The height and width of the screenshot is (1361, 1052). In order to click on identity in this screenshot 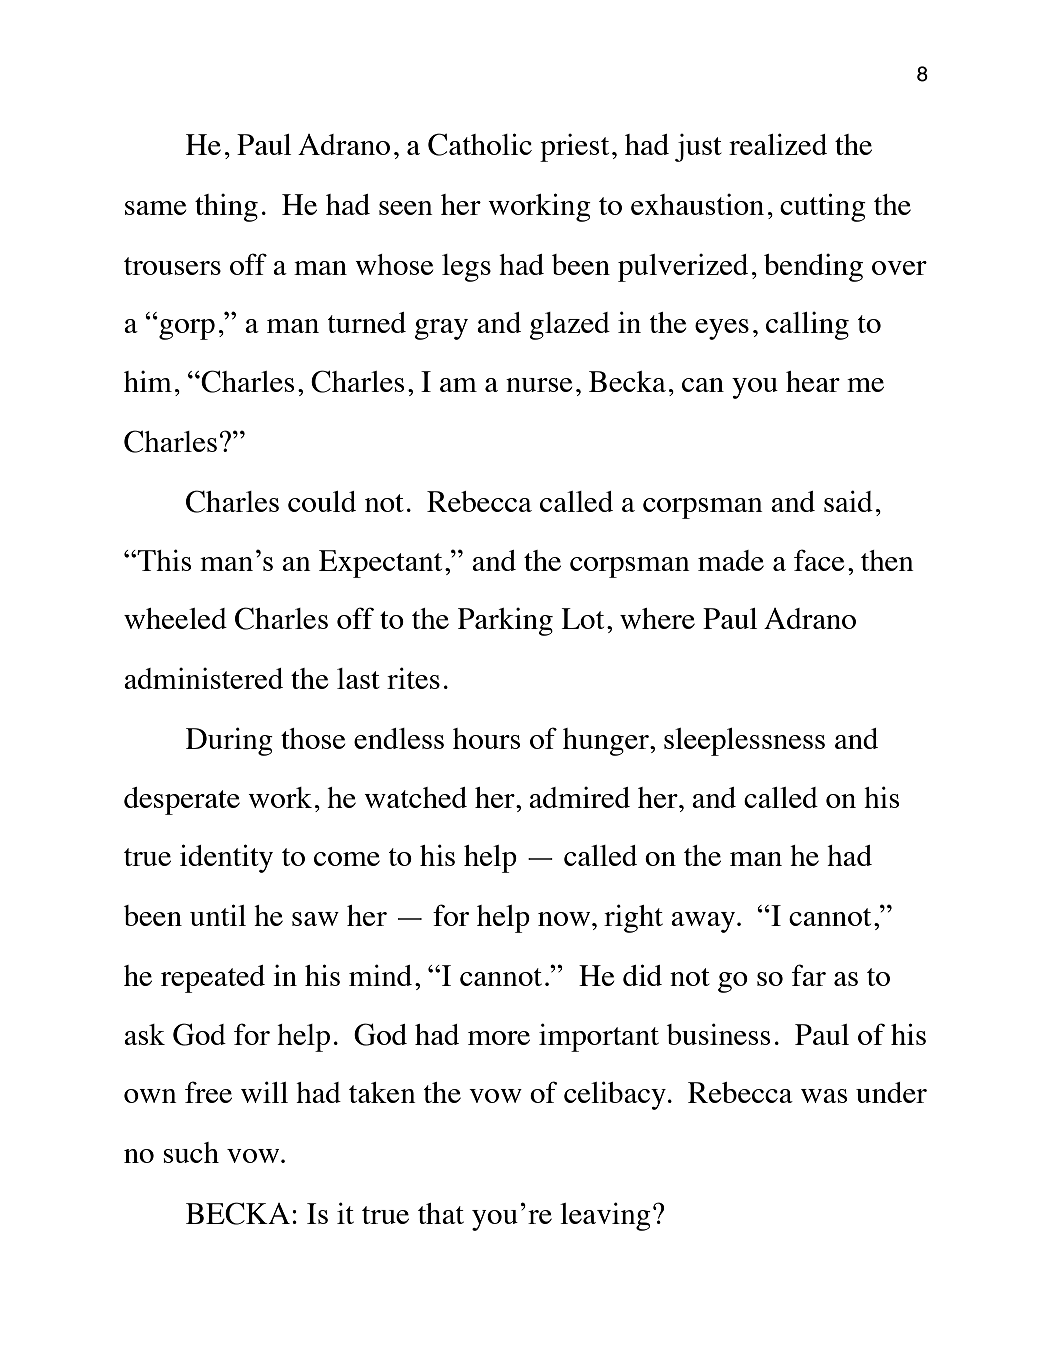, I will do `click(226, 858)`.
